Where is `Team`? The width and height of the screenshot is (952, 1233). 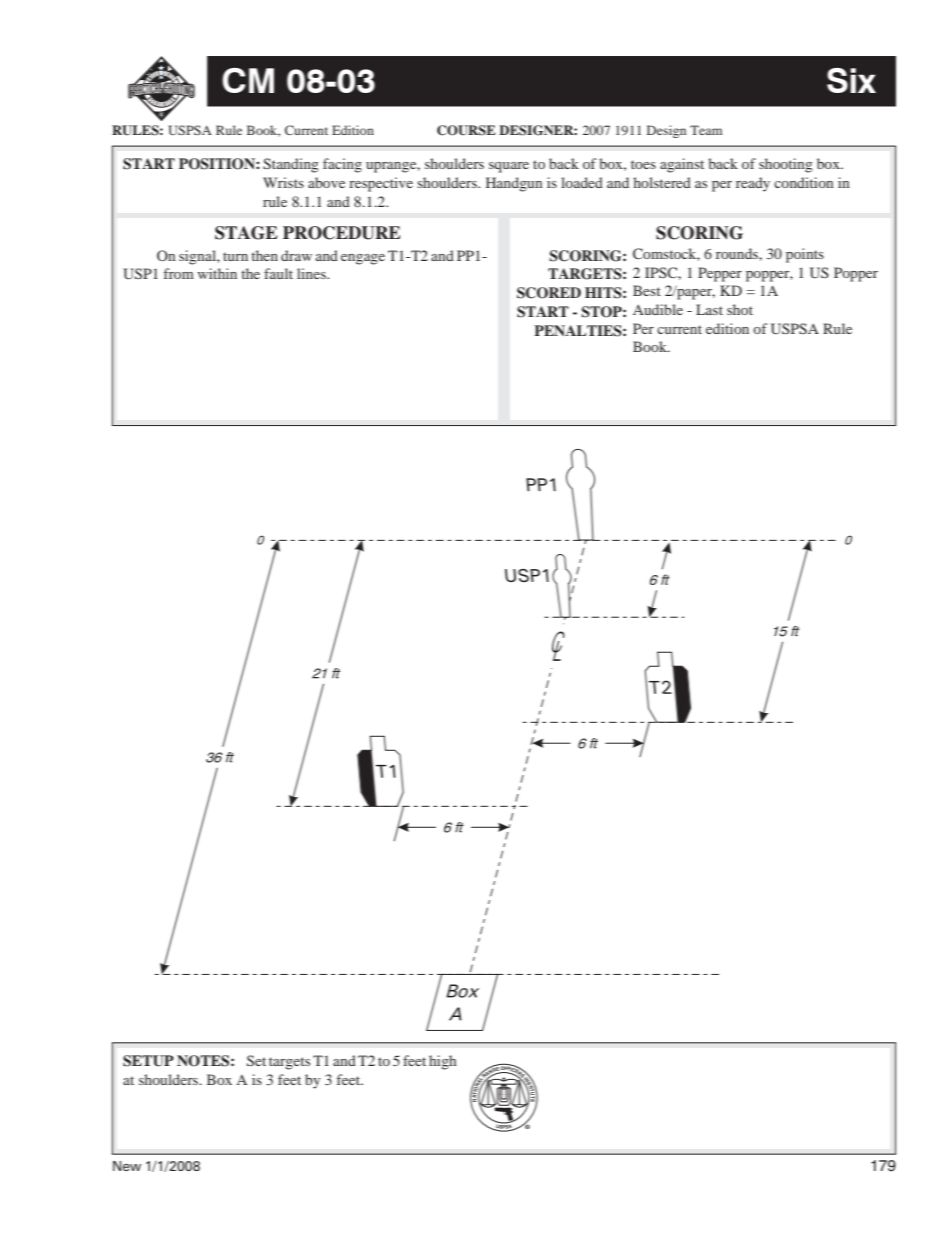 Team is located at coordinates (706, 130).
